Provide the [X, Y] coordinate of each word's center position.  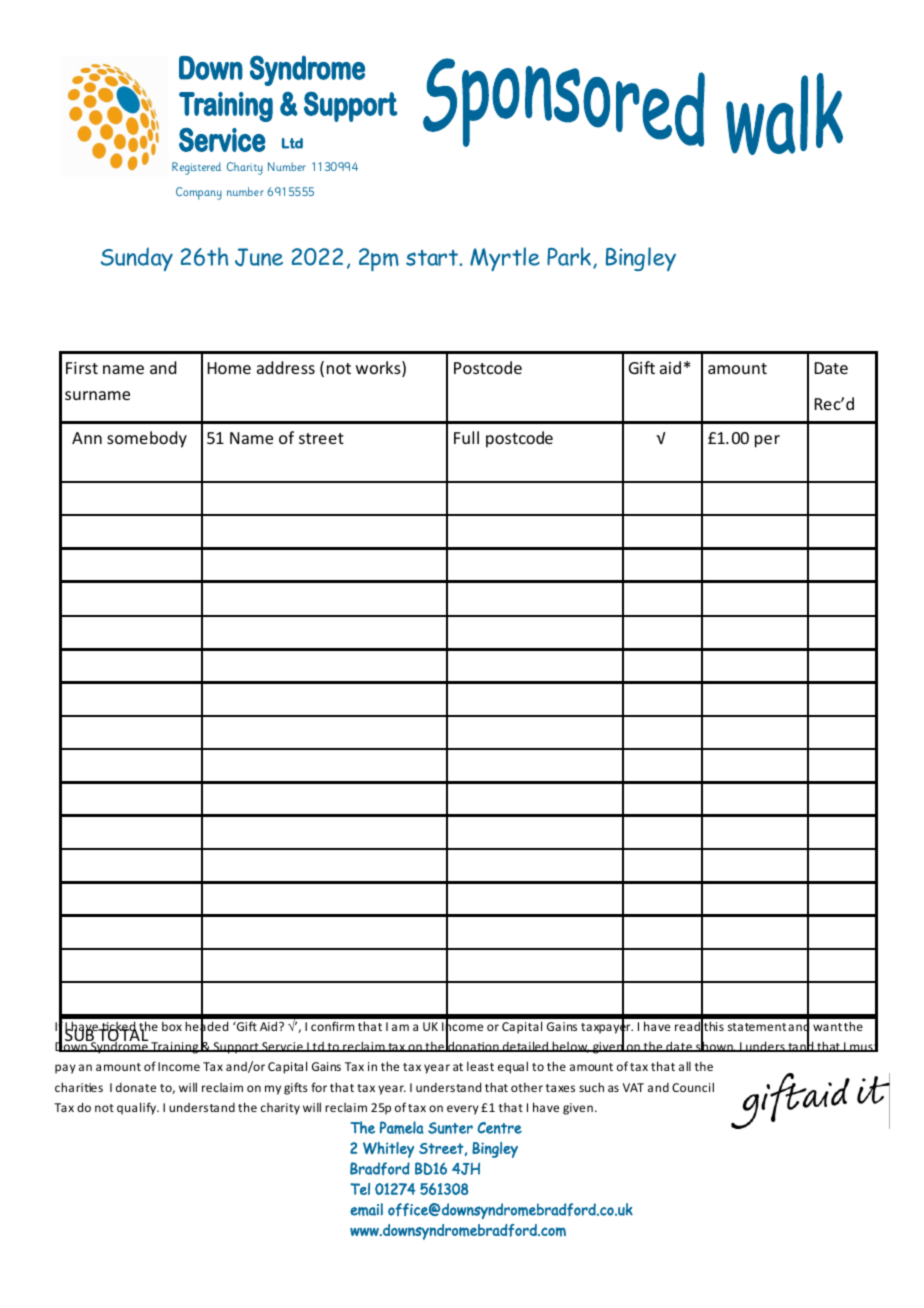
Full [466, 437]
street [321, 438]
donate [136, 1087]
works [379, 369]
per [767, 441]
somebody [147, 439]
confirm [332, 1026]
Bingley [641, 259]
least [480, 1066]
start [433, 258]
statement [757, 1027]
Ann [87, 438]
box [172, 1026]
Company [199, 193]
